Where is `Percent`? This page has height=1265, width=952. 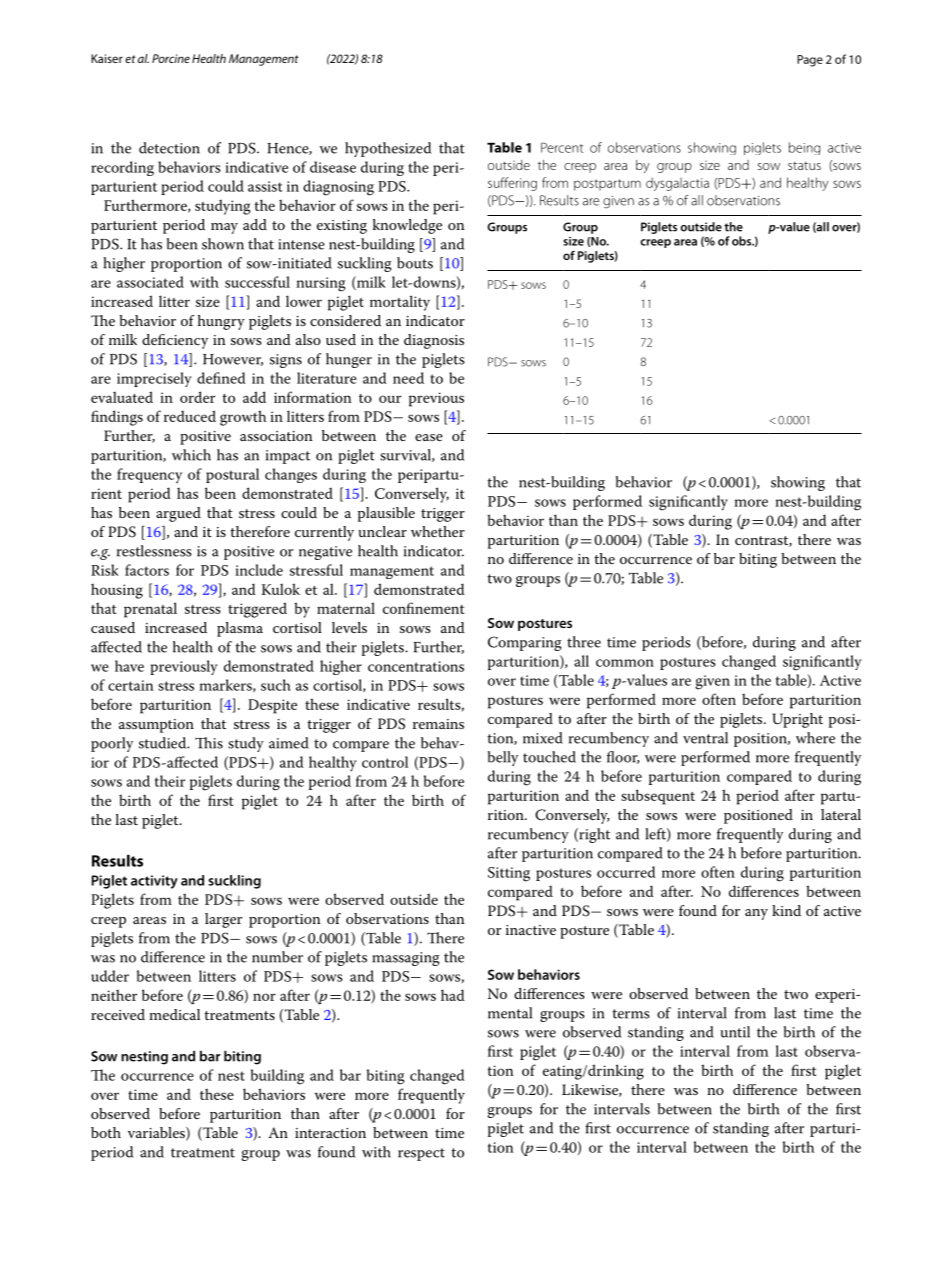 Percent is located at coordinates (562, 147).
